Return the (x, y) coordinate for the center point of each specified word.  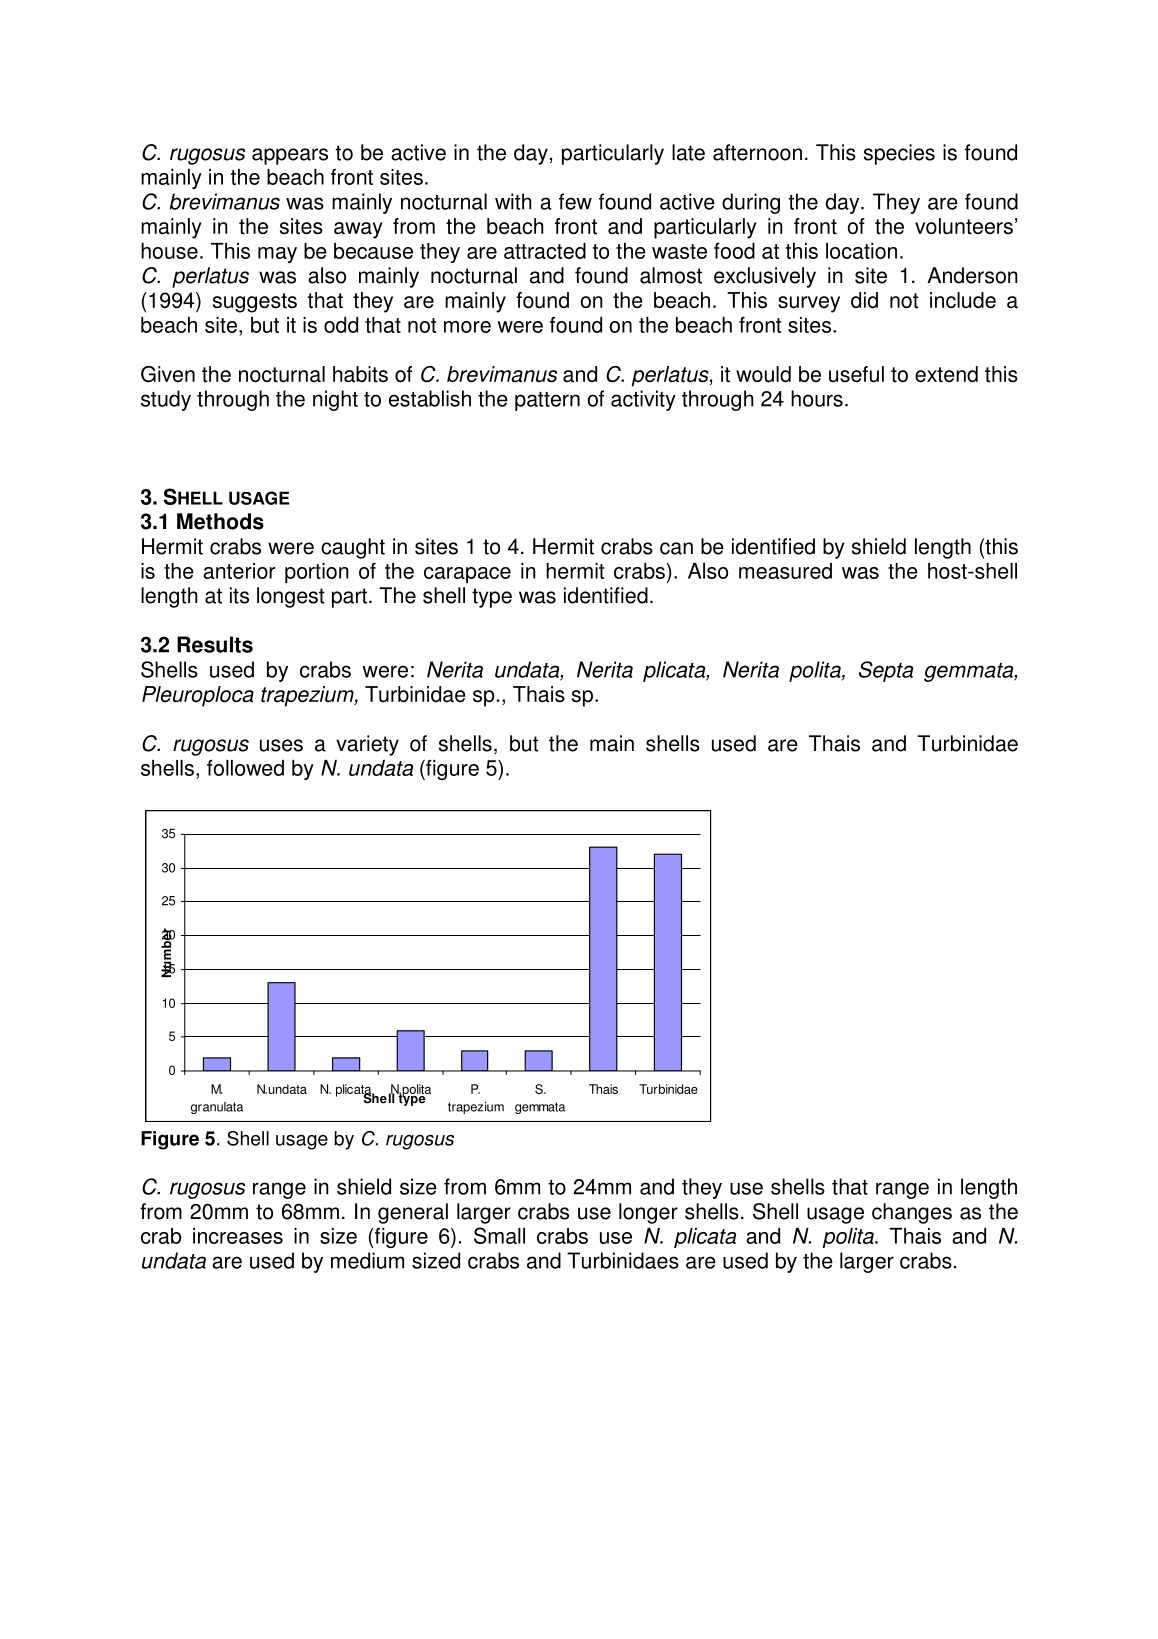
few (575, 201)
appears (290, 156)
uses (281, 745)
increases (238, 1236)
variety (367, 745)
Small (499, 1235)
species (899, 154)
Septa (886, 671)
